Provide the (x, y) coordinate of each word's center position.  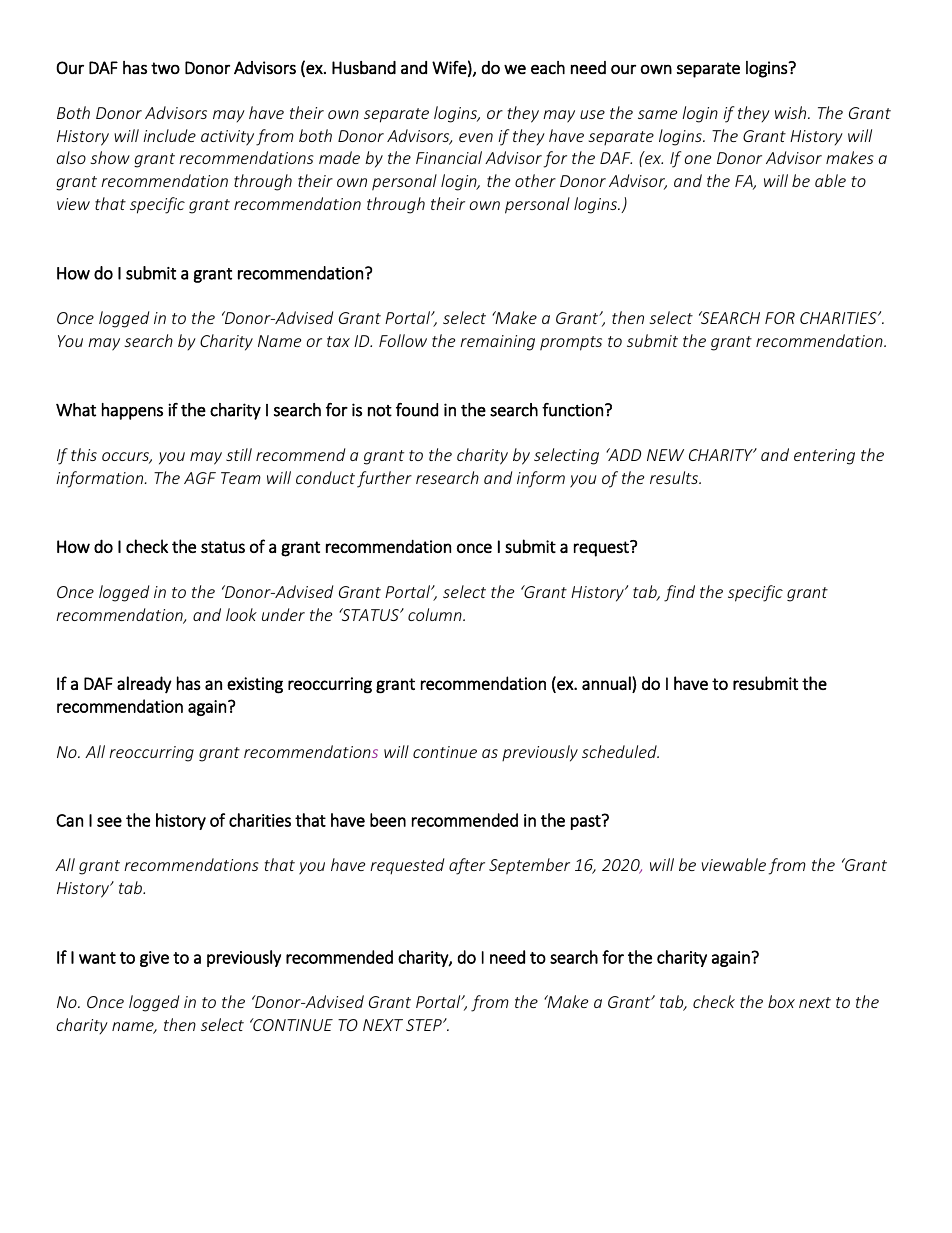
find (679, 593)
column (436, 614)
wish (792, 112)
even (476, 137)
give (154, 959)
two (165, 68)
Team (241, 478)
